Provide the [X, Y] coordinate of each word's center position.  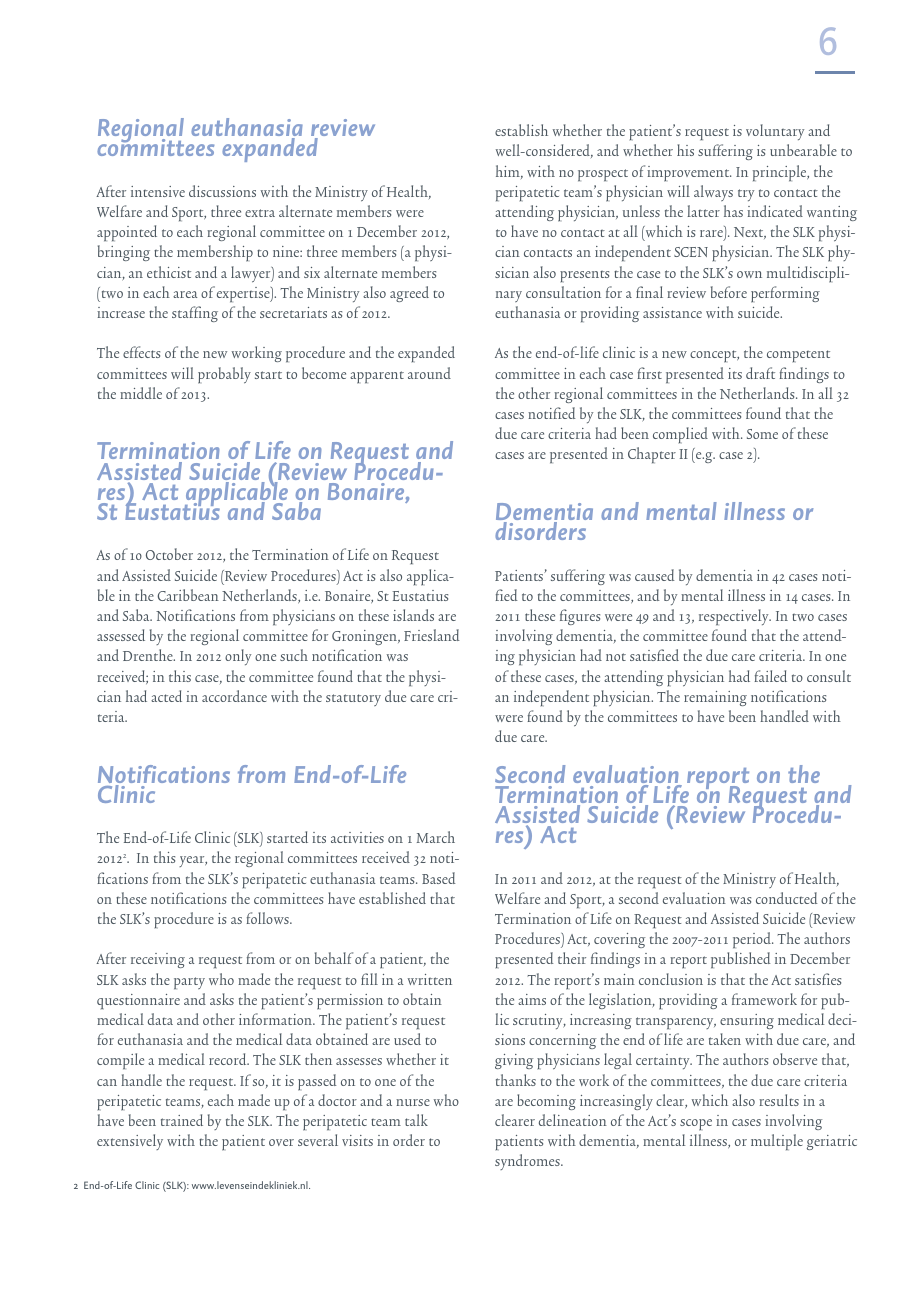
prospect [603, 175]
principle [781, 173]
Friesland [432, 635]
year [193, 861]
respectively [735, 617]
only [238, 657]
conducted [787, 898]
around [429, 373]
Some [762, 434]
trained [182, 1120]
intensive [158, 191]
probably [224, 375]
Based [439, 878]
